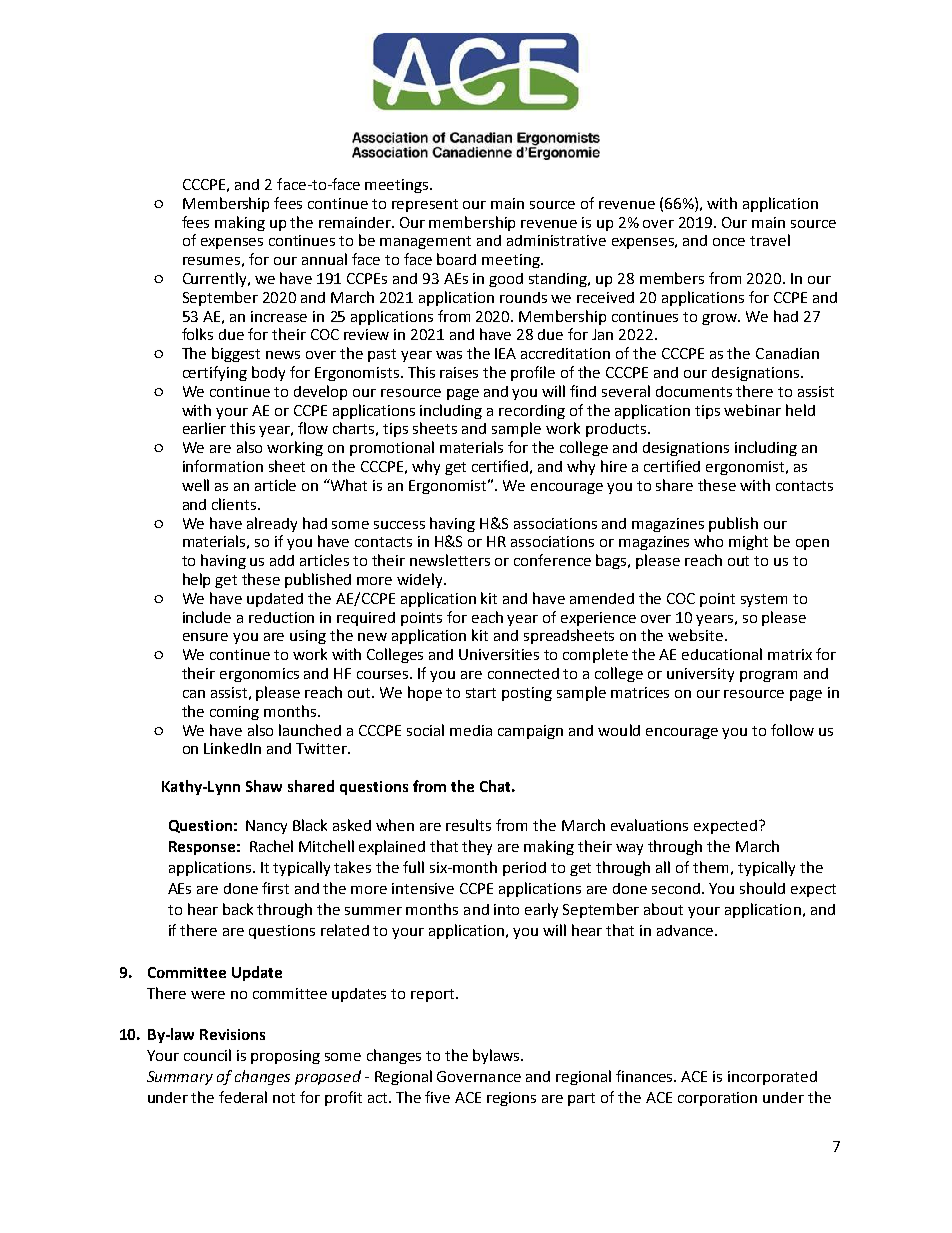 Image resolution: width=952 pixels, height=1233 pixels. What do you see at coordinates (268, 373) in the screenshot?
I see `body` at bounding box center [268, 373].
